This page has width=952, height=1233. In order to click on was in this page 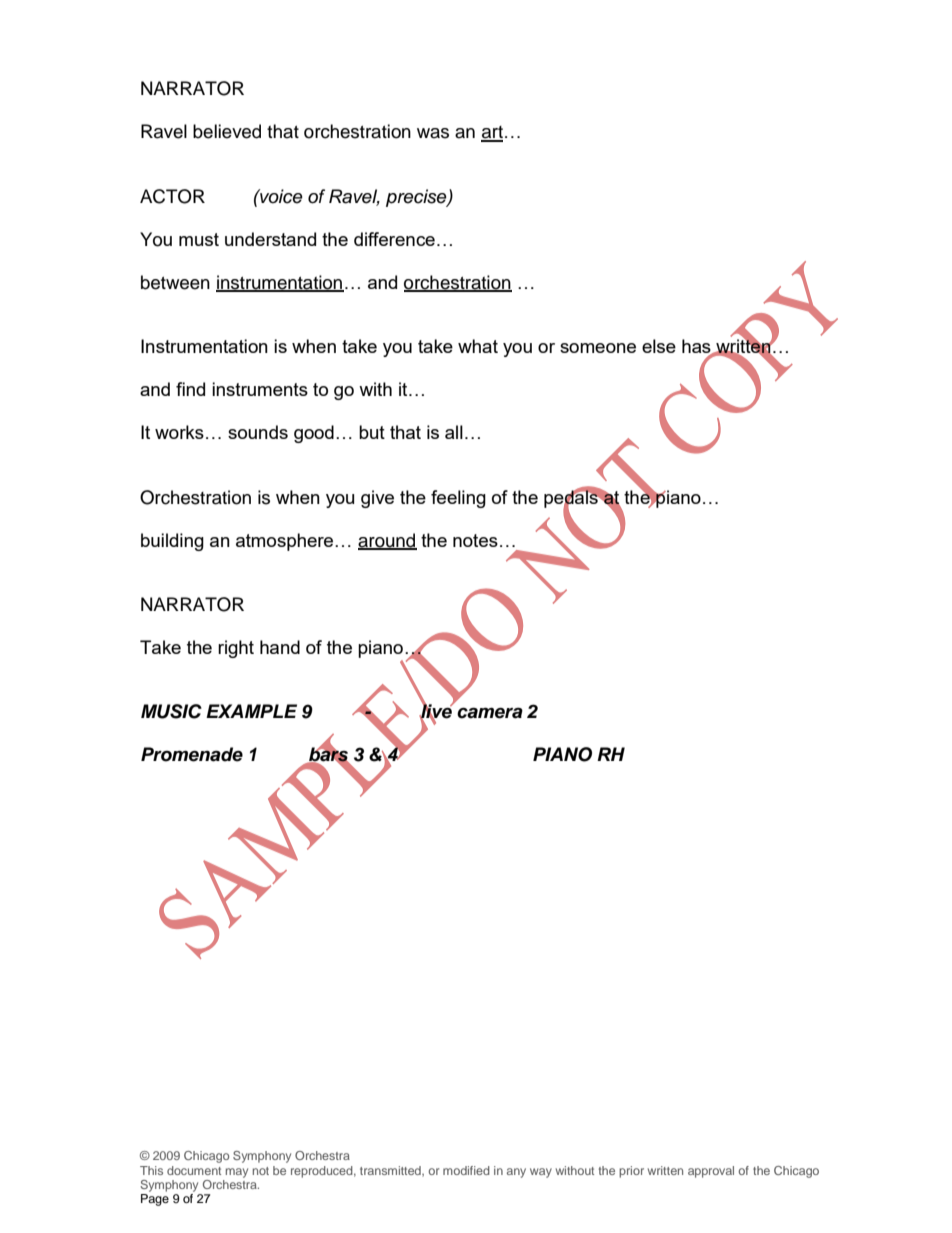, I will do `click(433, 133)`.
